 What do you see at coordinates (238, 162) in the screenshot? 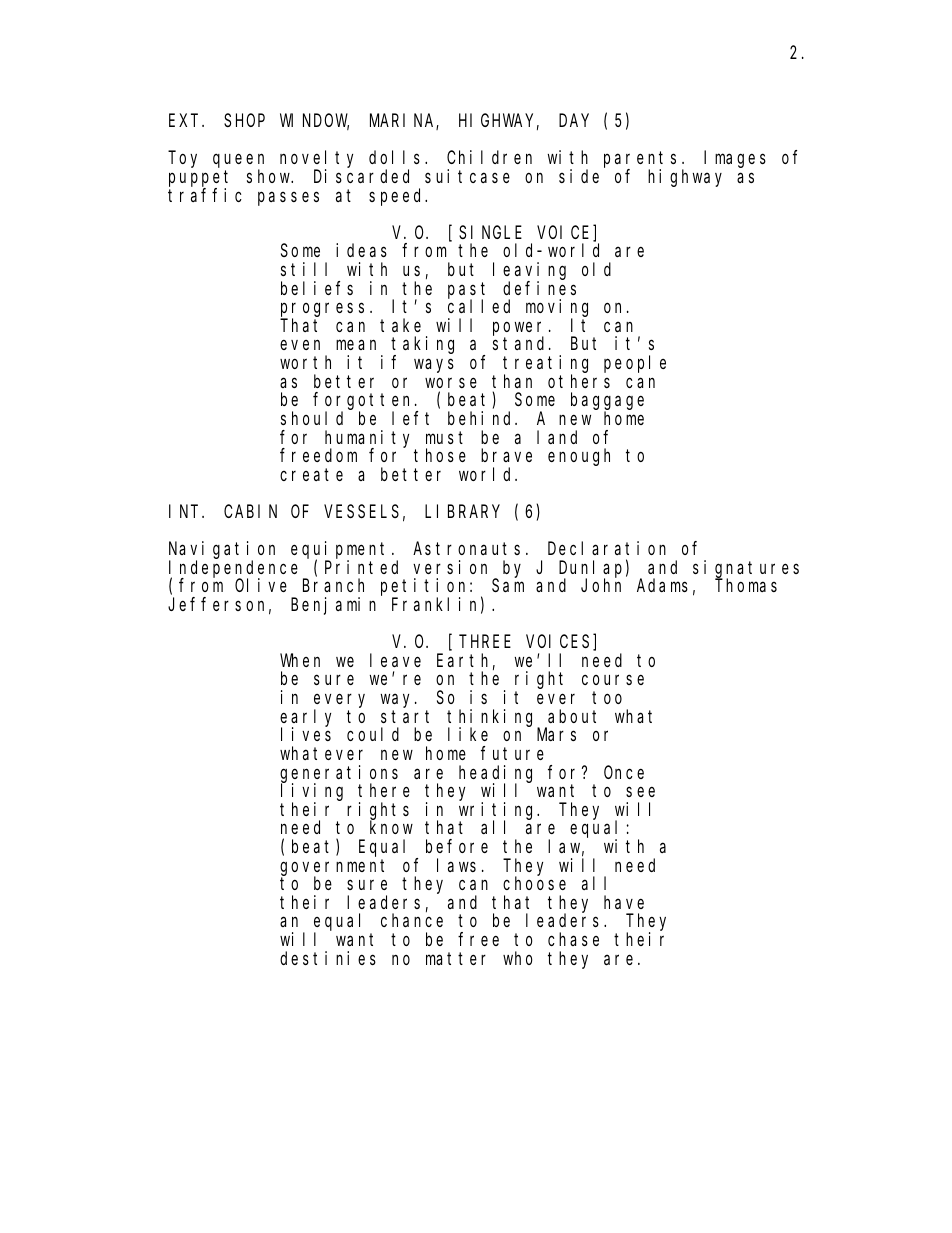
I see `queen` at bounding box center [238, 162].
